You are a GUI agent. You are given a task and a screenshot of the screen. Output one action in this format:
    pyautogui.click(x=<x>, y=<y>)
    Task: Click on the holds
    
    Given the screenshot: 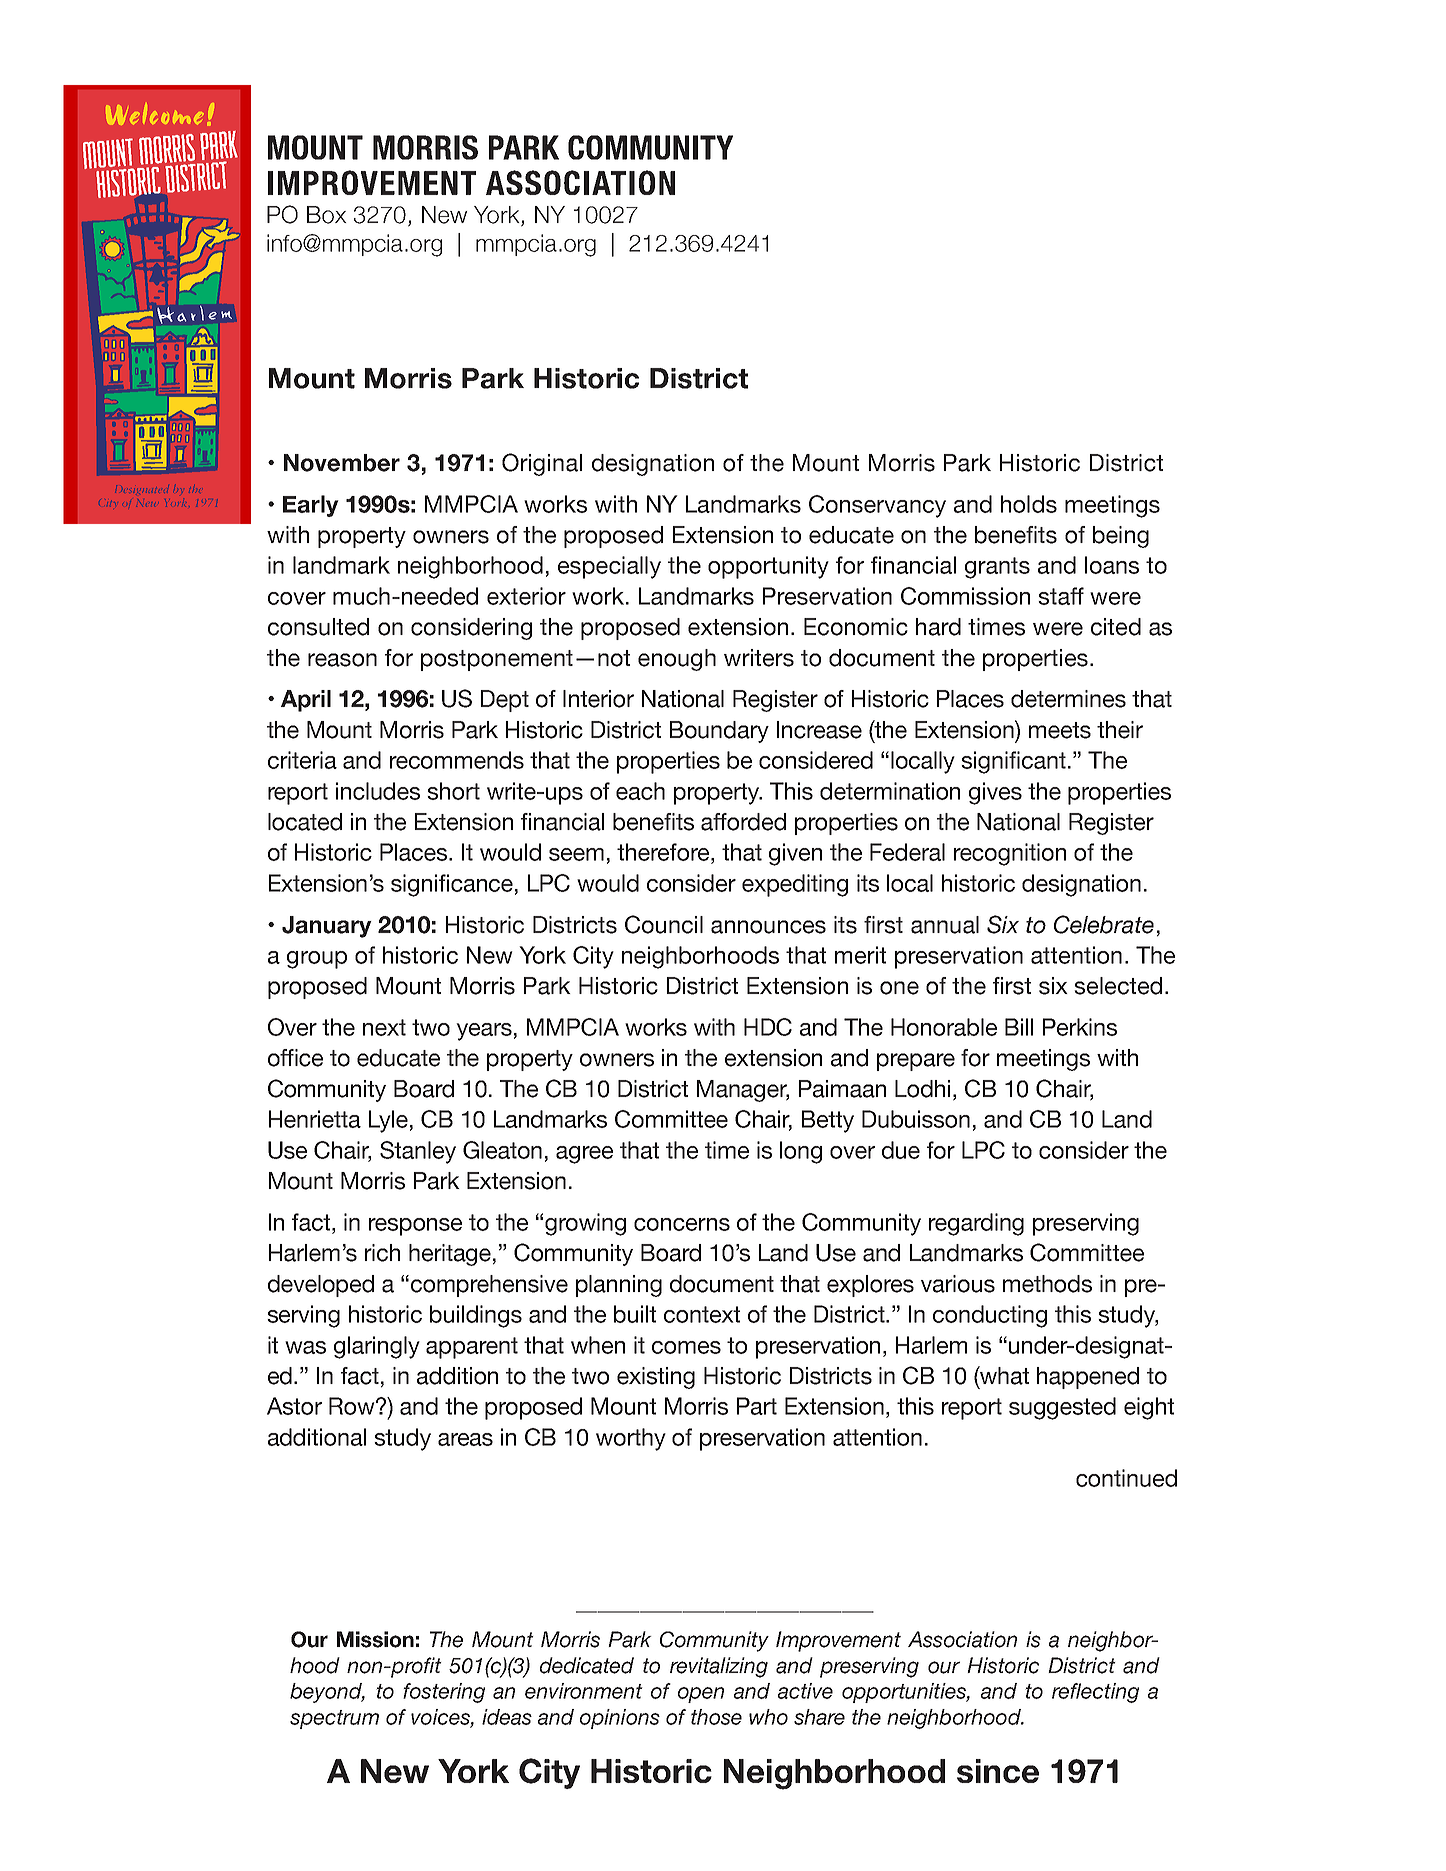 What is the action you would take?
    pyautogui.click(x=1029, y=504)
